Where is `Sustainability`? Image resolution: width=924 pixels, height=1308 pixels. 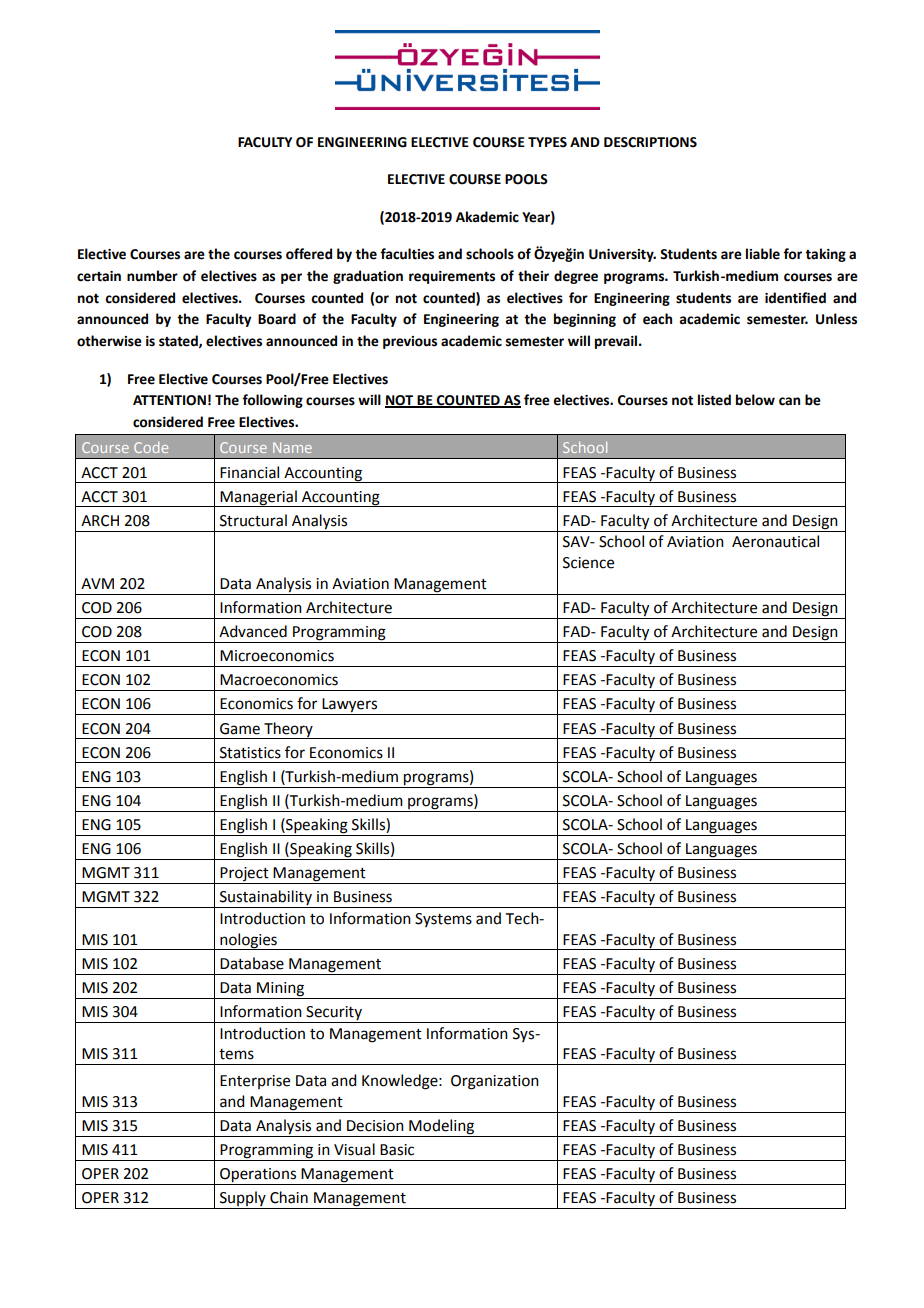 Sustainability is located at coordinates (266, 899).
